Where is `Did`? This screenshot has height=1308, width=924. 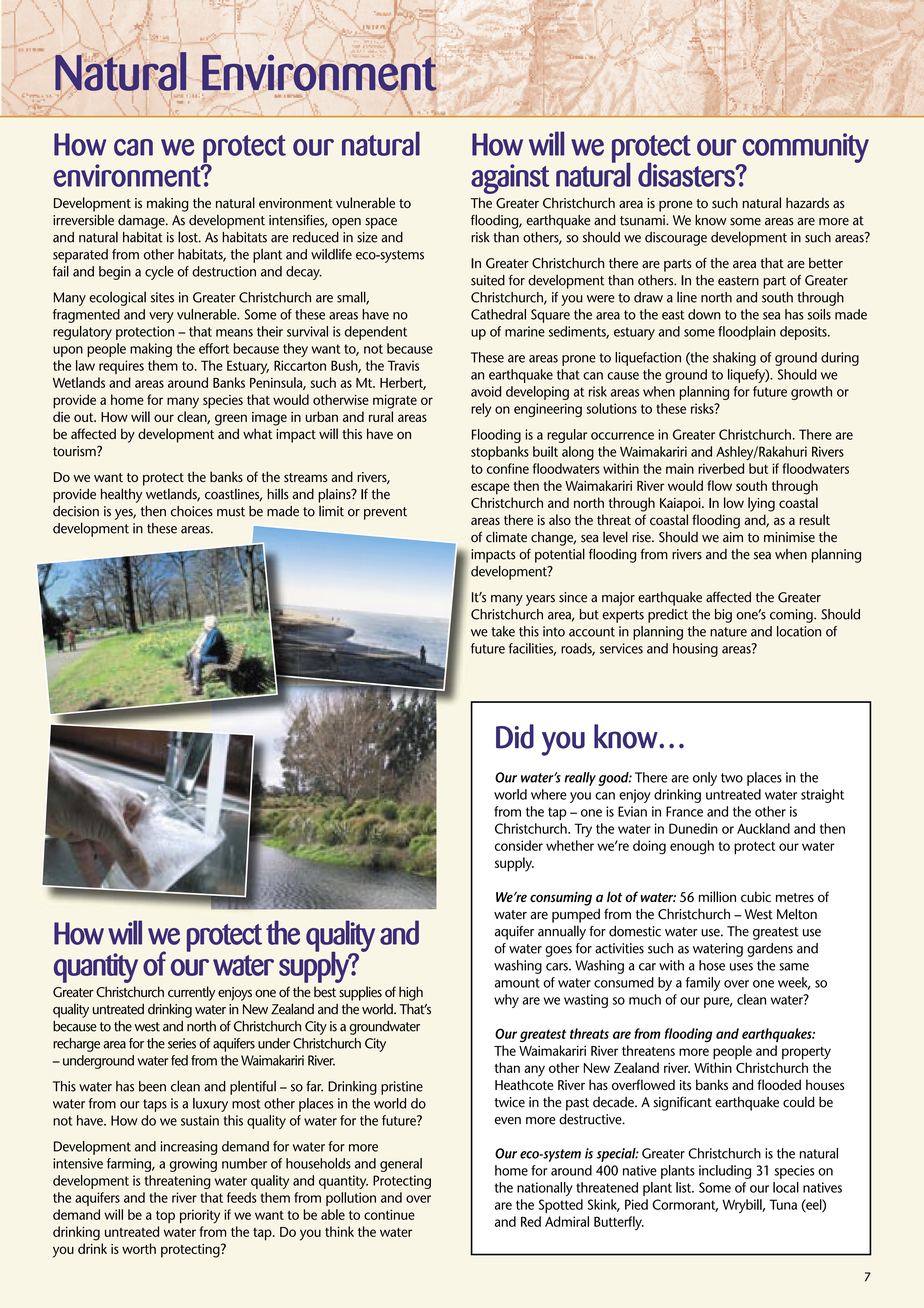
Did is located at coordinates (515, 736).
